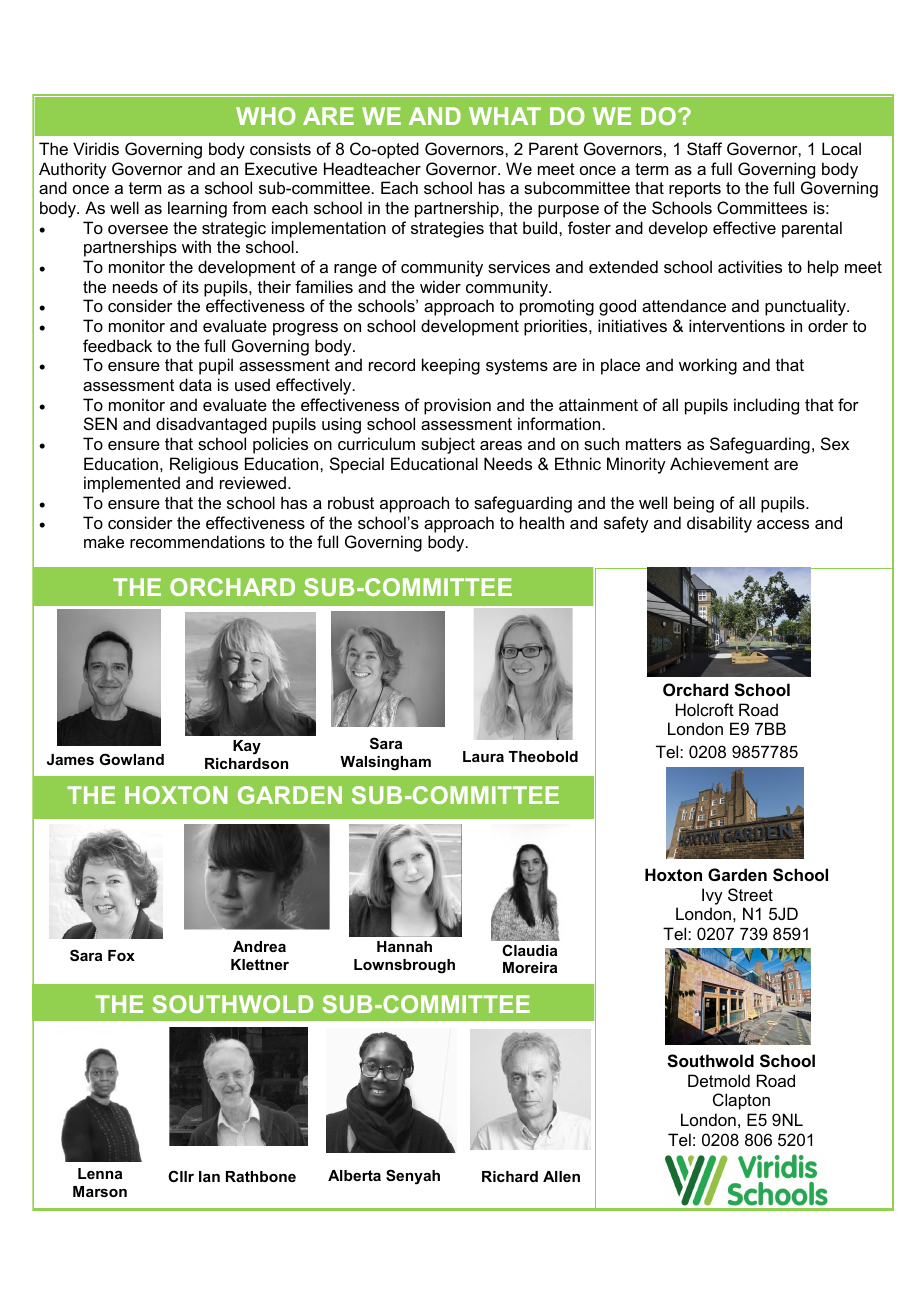 The height and width of the page is (1308, 924). What do you see at coordinates (209, 1176) in the page?
I see `Ian` at bounding box center [209, 1176].
